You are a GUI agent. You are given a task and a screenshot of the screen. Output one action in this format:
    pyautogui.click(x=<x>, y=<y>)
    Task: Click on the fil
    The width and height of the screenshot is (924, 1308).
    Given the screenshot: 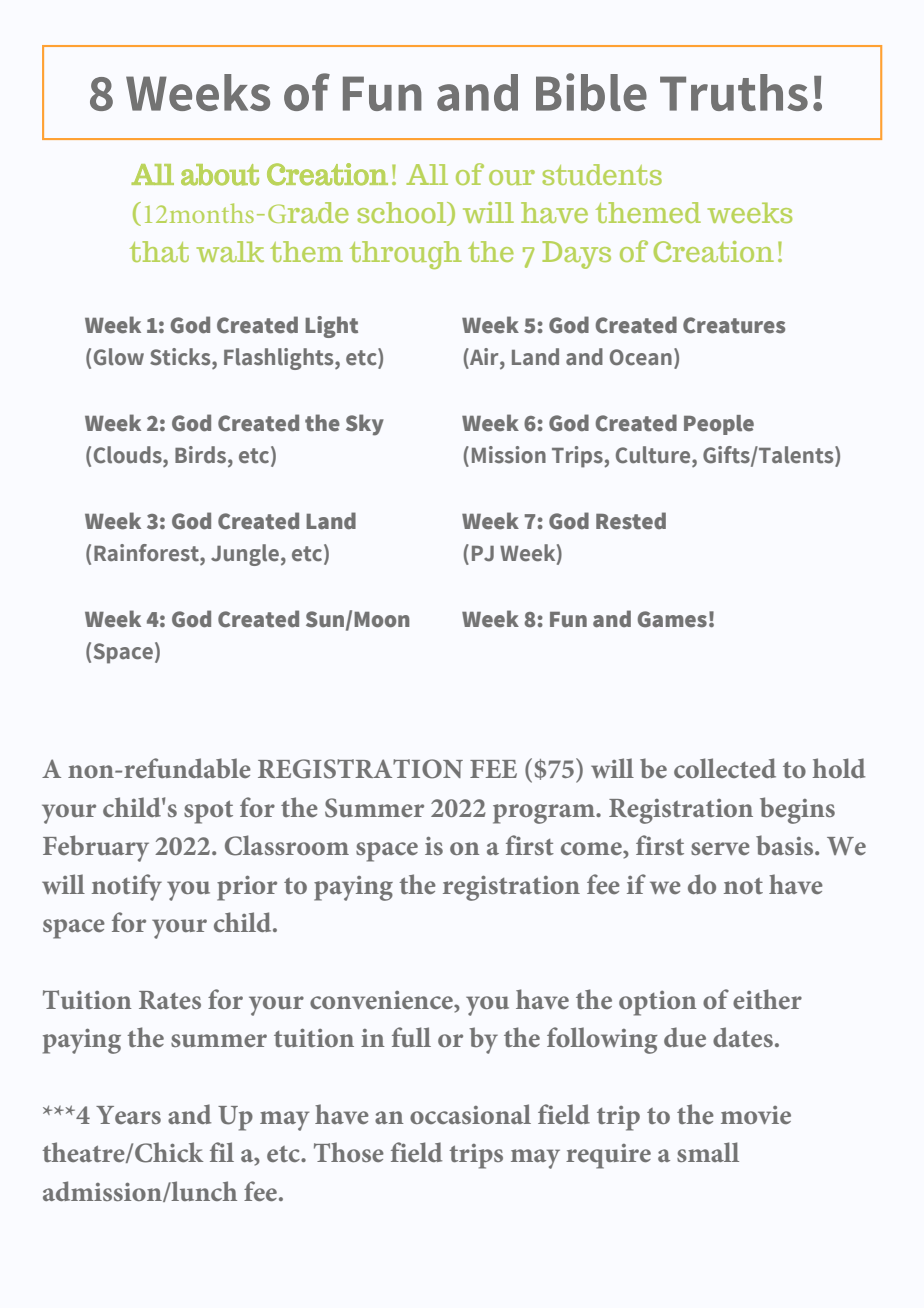 What is the action you would take?
    pyautogui.click(x=222, y=1152)
